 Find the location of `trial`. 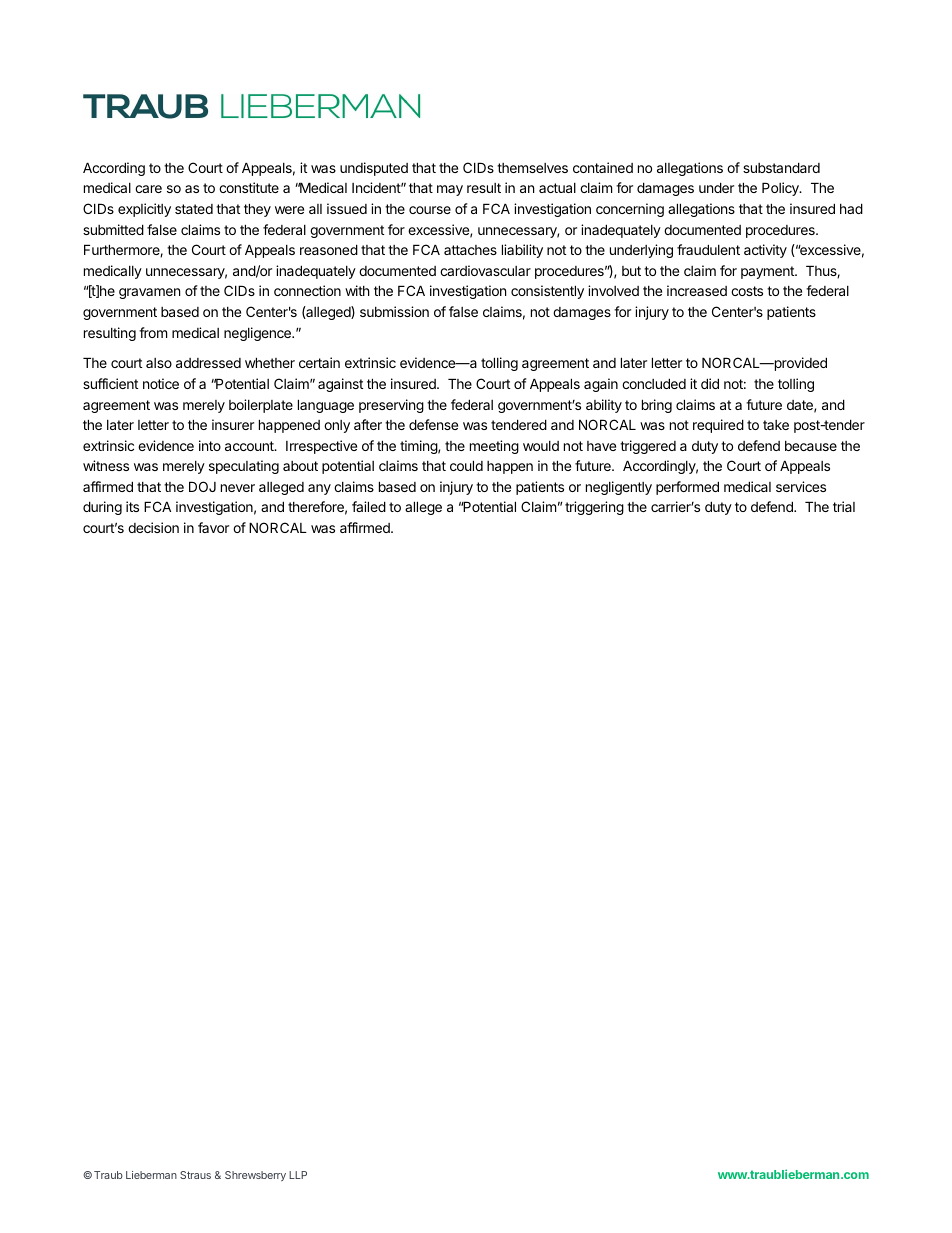

trial is located at coordinates (844, 506).
